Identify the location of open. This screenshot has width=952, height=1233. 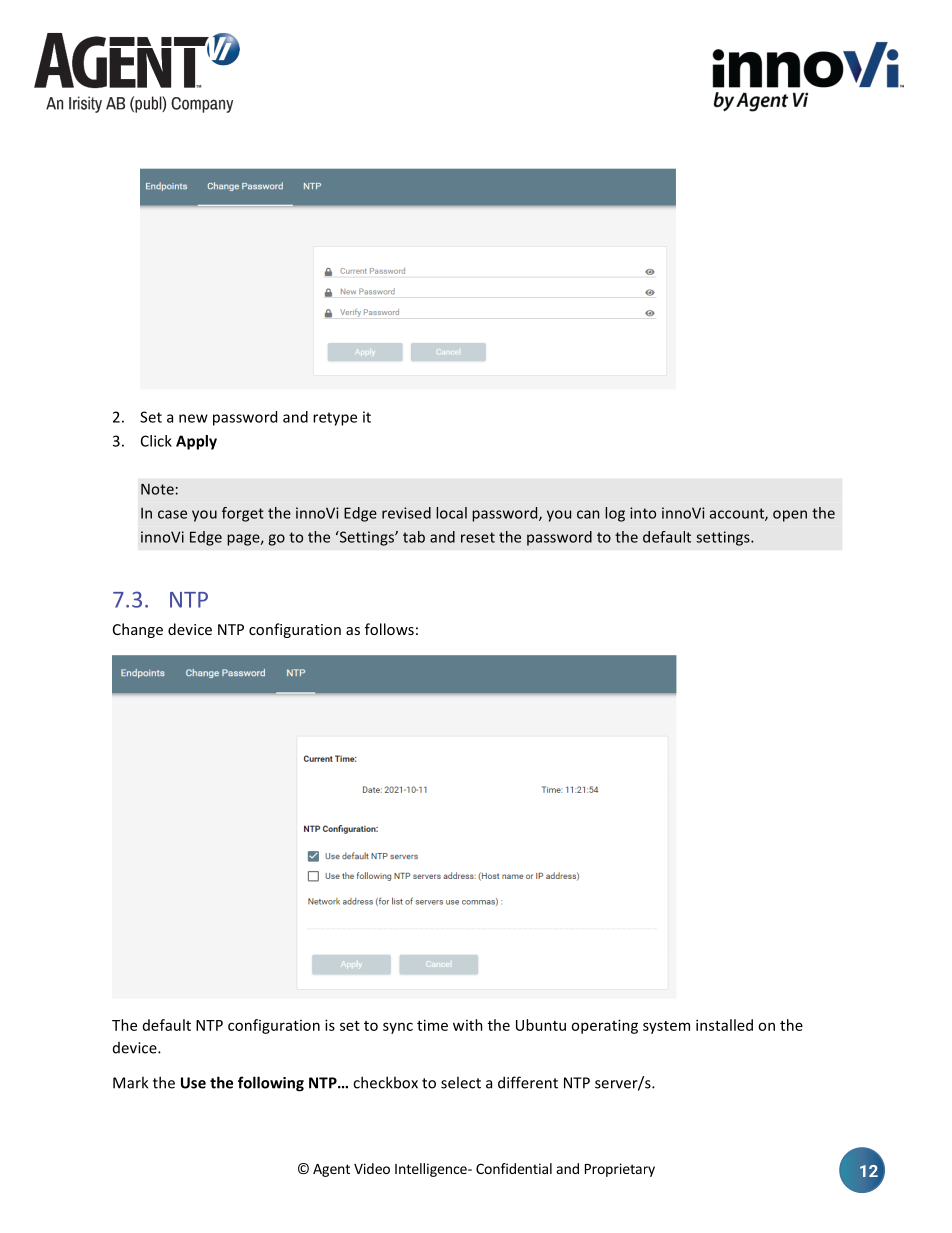
(790, 516).
